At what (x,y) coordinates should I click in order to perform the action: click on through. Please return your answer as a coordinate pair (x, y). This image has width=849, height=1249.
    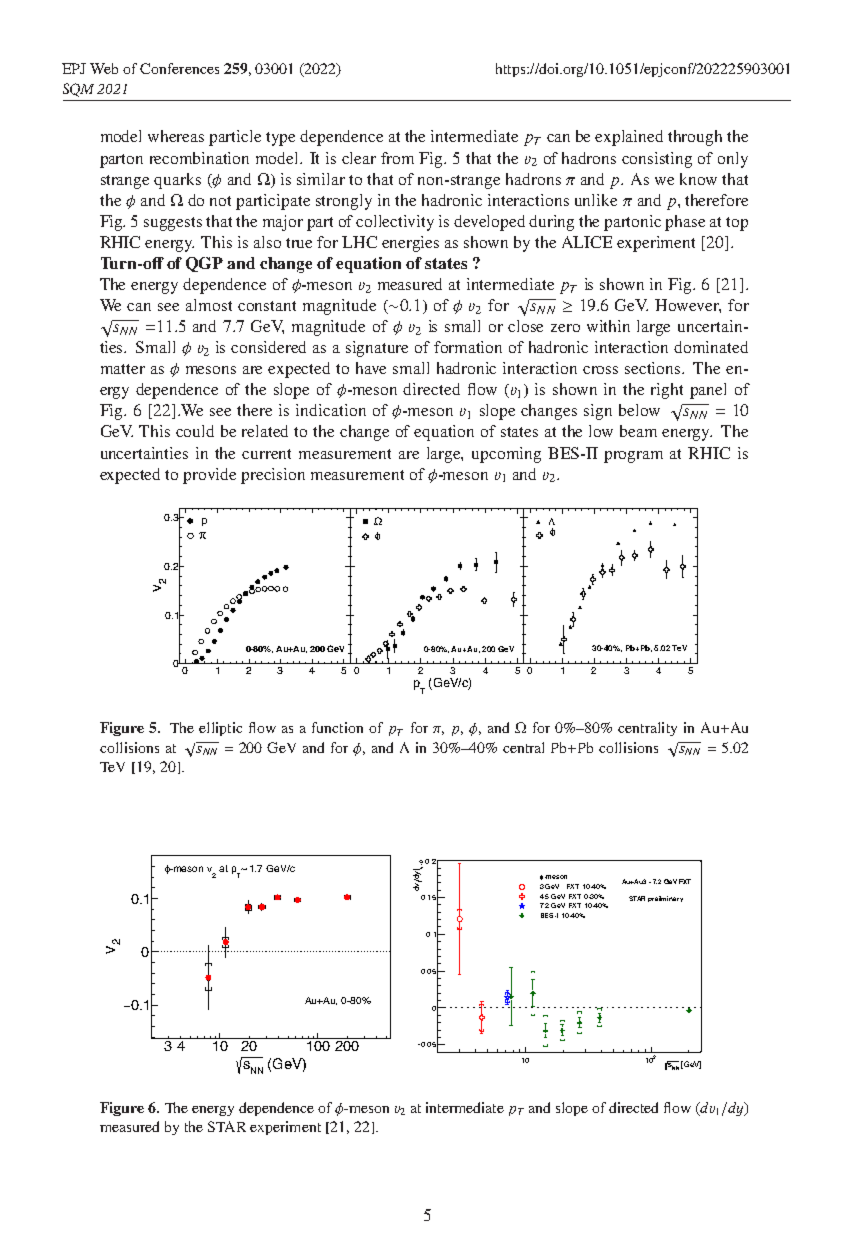
    Looking at the image, I should click on (695, 138).
